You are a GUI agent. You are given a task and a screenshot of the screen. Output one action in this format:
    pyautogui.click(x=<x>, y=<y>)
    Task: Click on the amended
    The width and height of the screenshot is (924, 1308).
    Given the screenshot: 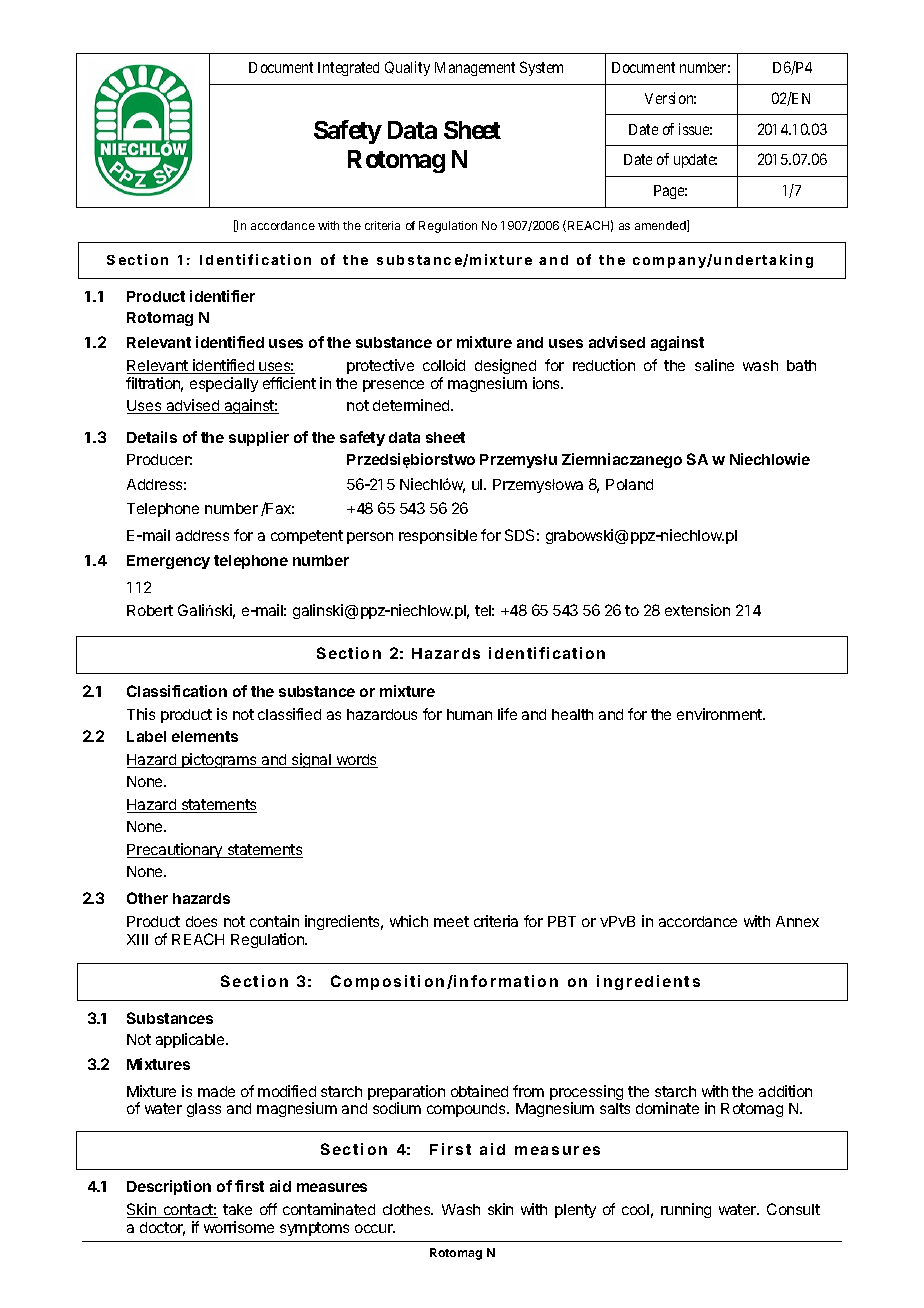 What is the action you would take?
    pyautogui.click(x=661, y=226)
